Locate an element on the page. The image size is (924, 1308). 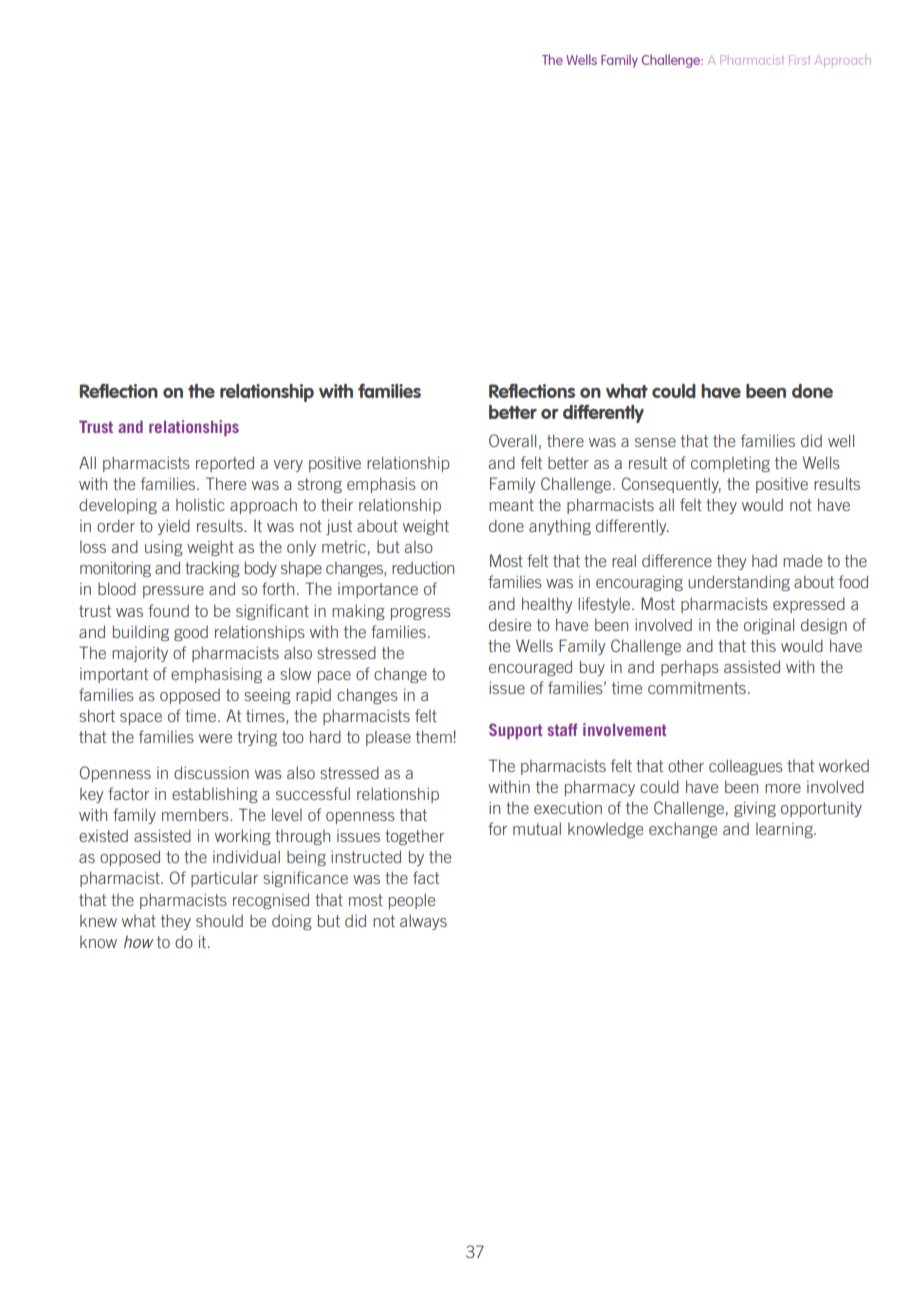
Overall is located at coordinates (512, 440).
